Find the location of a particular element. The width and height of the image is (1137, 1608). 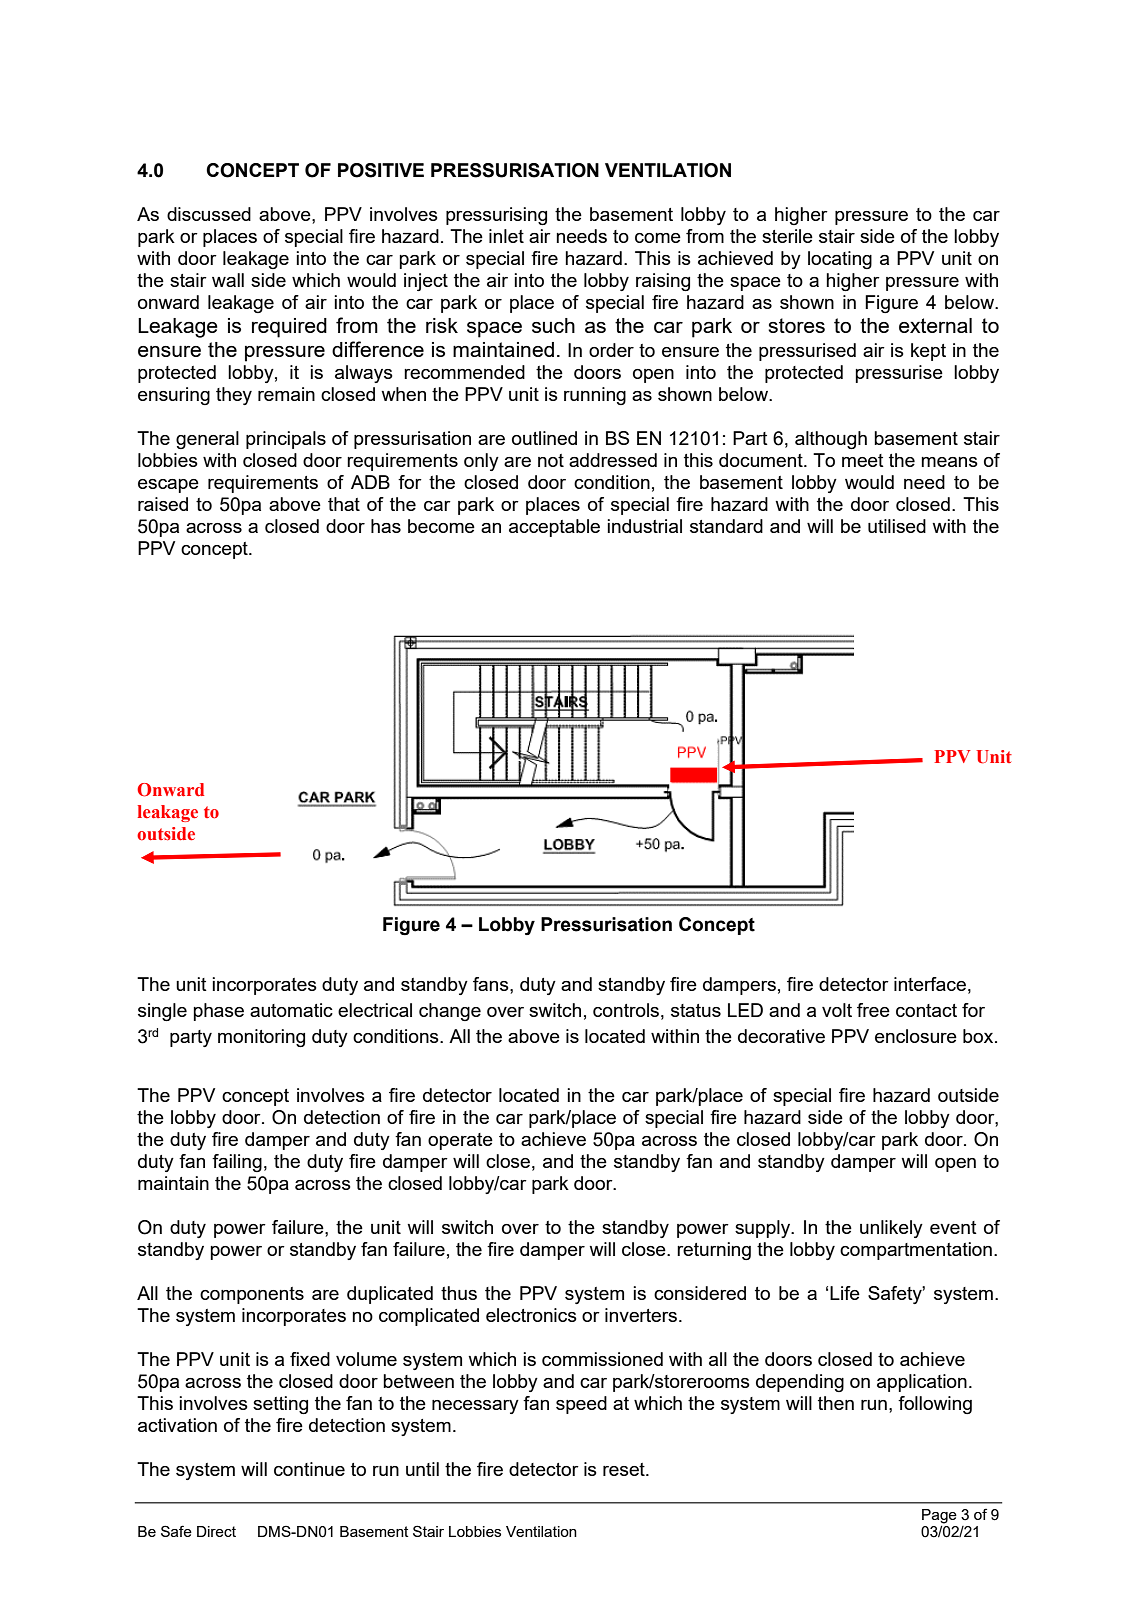

reset is located at coordinates (625, 1469).
